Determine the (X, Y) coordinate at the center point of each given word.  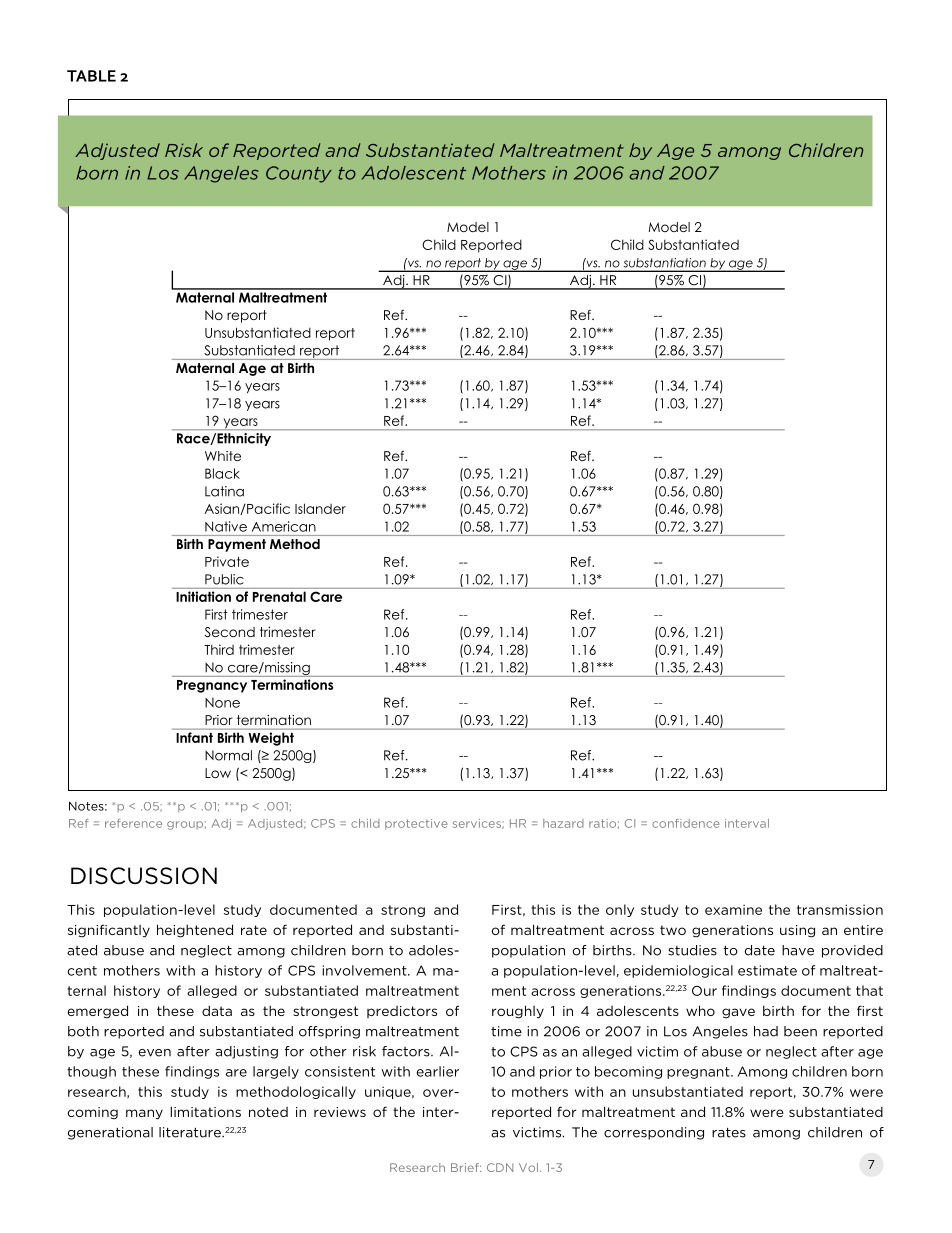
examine (733, 910)
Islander (320, 508)
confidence (686, 823)
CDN (500, 1167)
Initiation (203, 596)
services (478, 824)
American (284, 526)
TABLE (91, 76)
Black (222, 473)
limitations (205, 1111)
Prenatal (279, 596)
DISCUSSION (144, 876)
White (223, 456)
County (299, 174)
